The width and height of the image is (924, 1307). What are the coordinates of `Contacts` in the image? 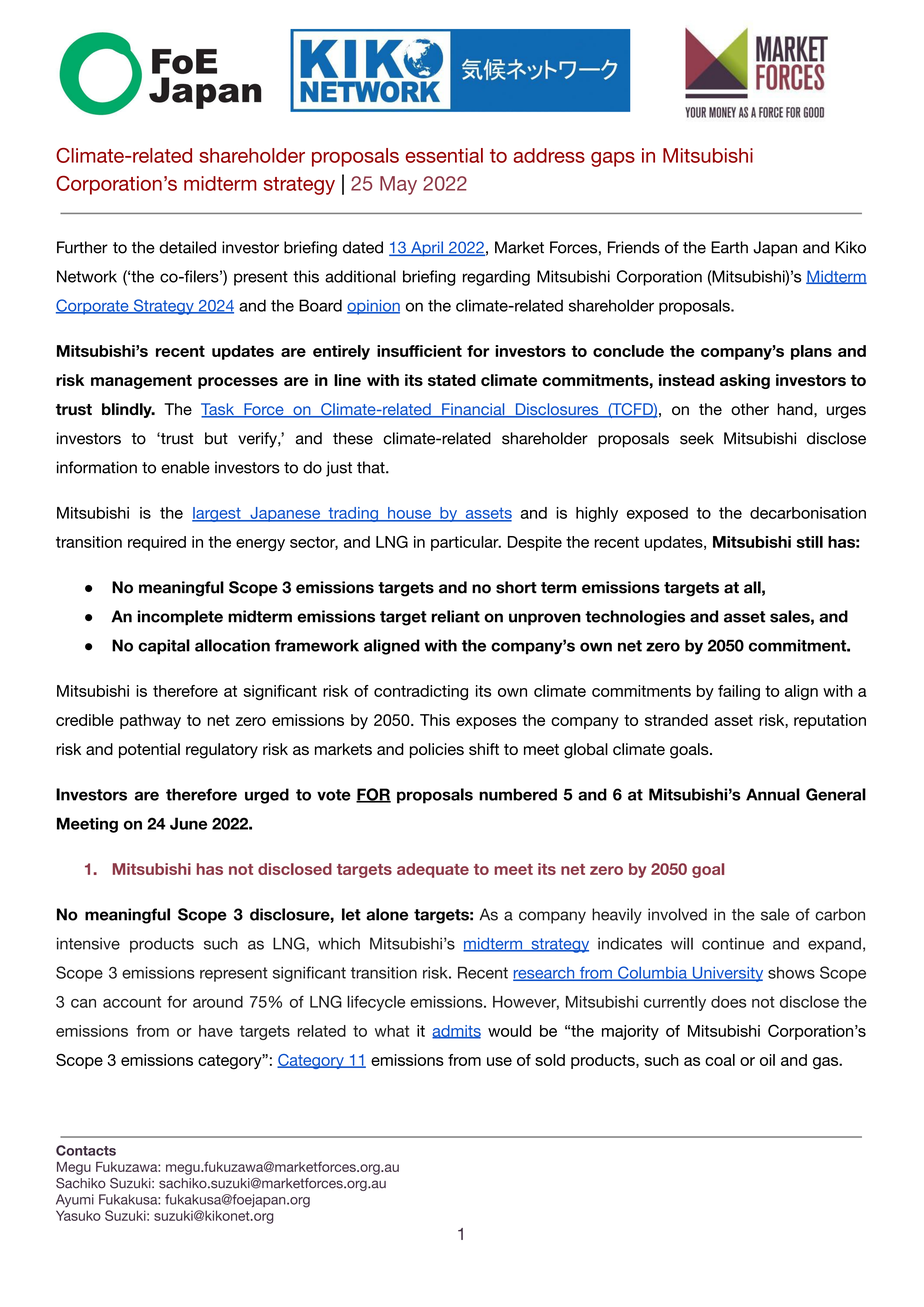 It's located at (86, 1150).
